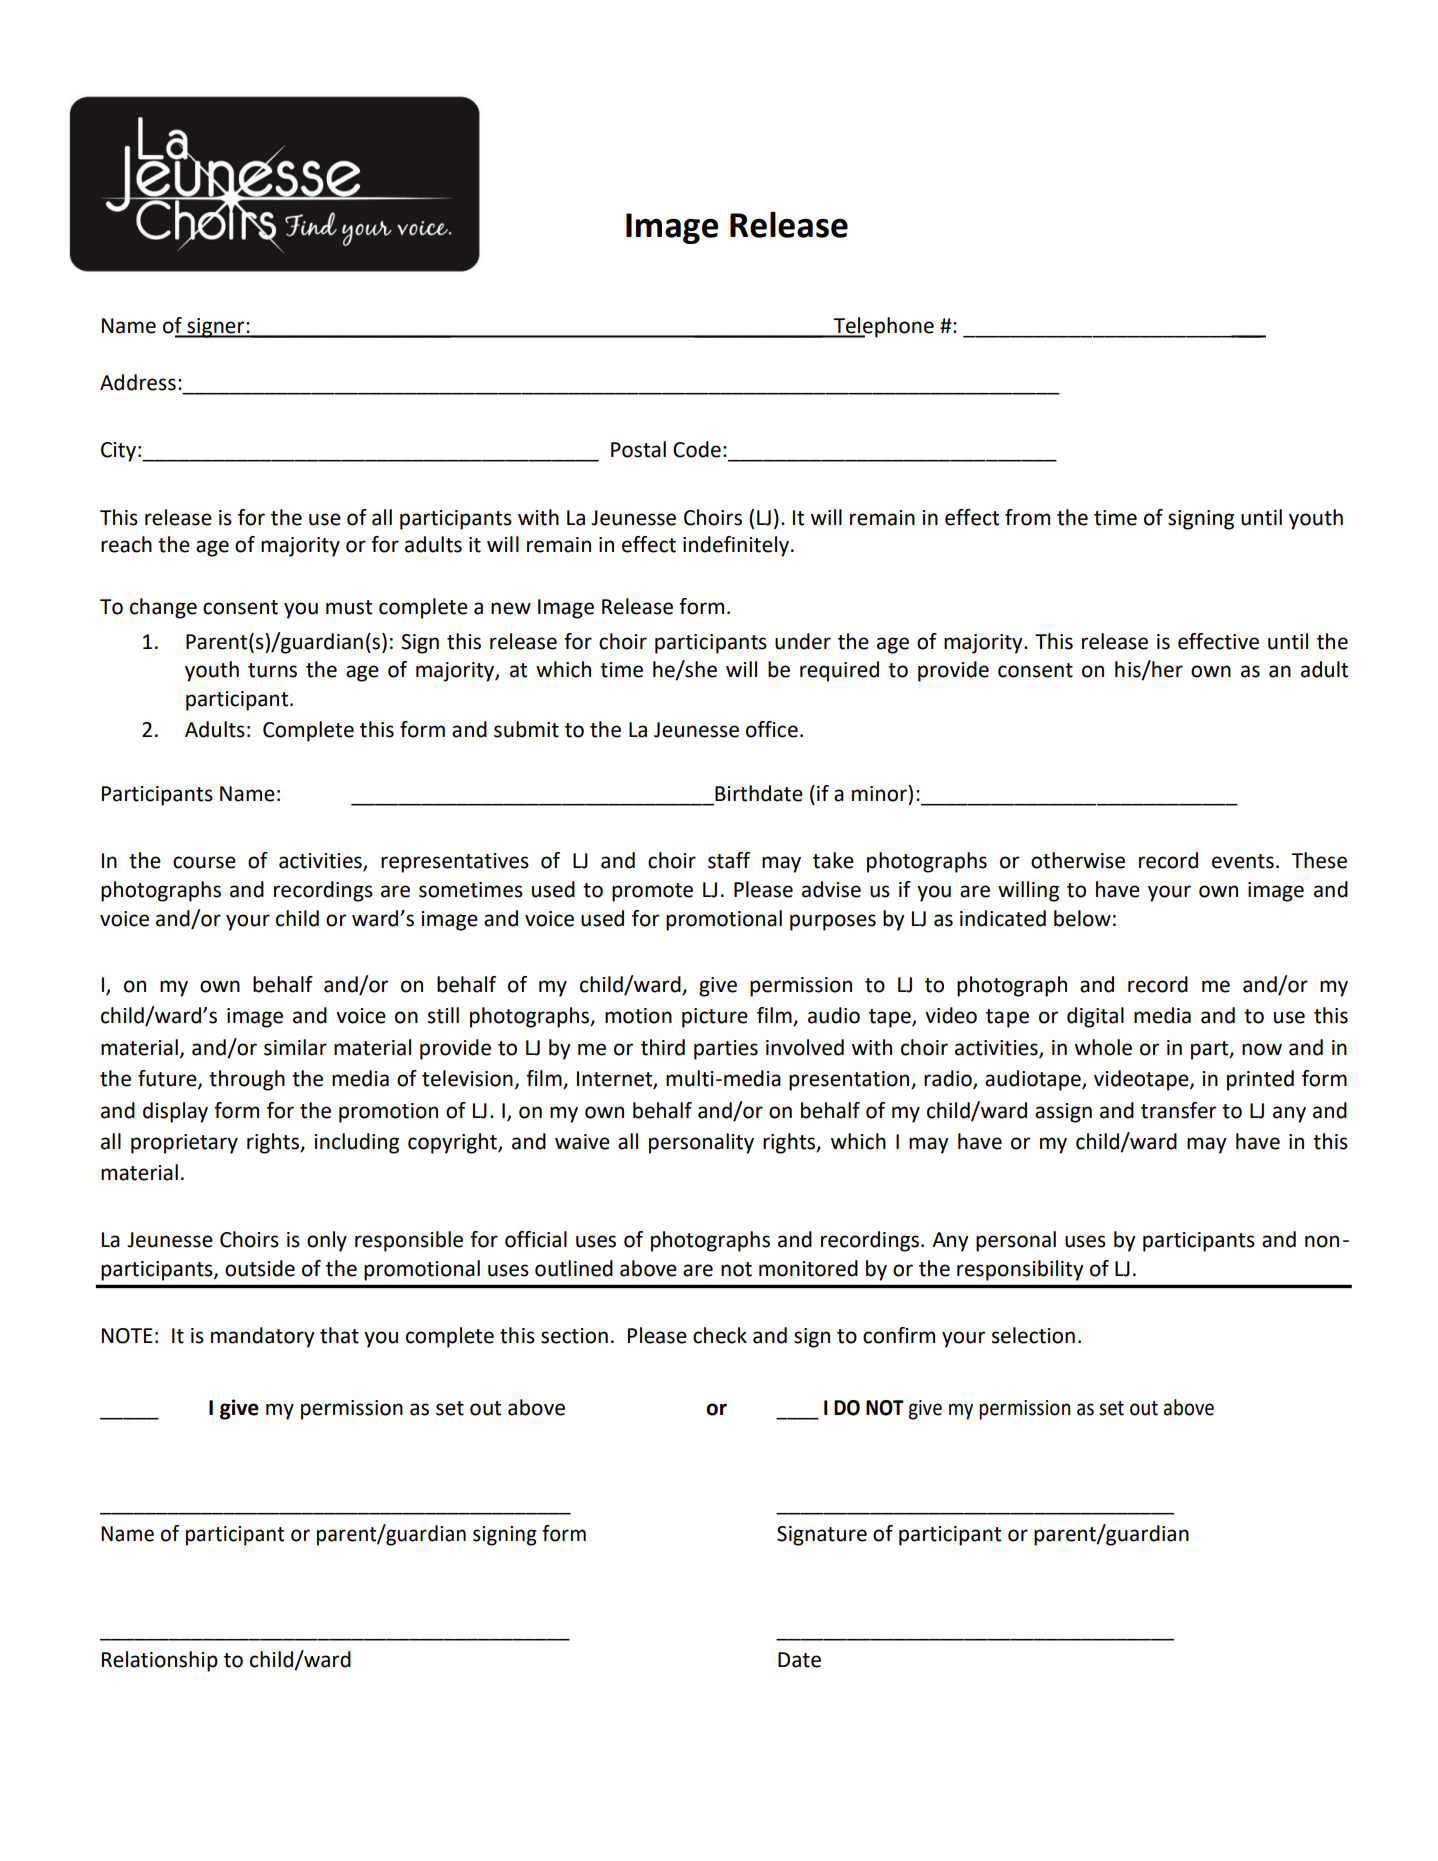  Describe the element at coordinates (126, 544) in the screenshot. I see `reach` at that location.
